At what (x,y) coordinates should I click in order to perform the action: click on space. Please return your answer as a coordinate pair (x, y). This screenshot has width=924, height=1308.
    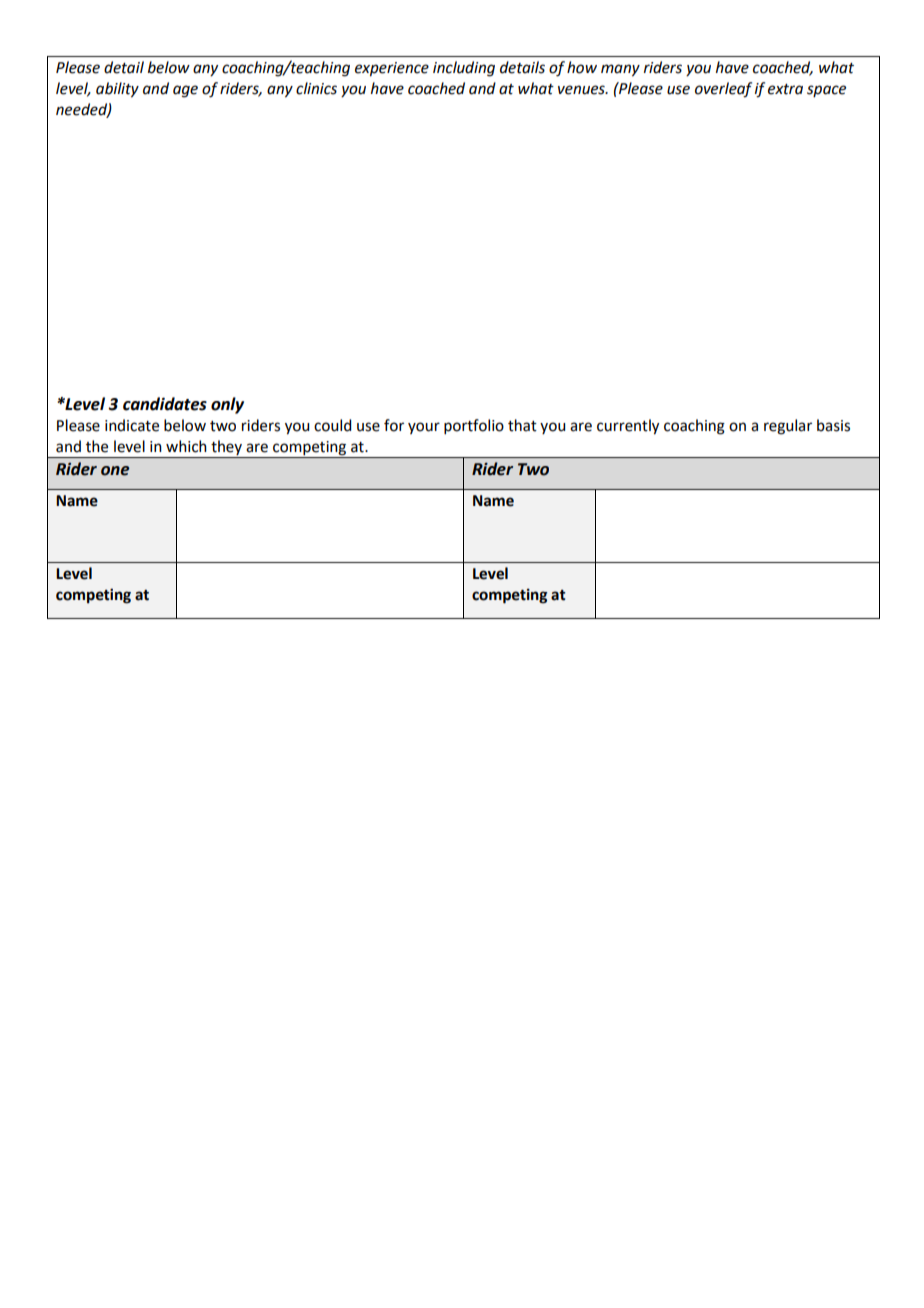
    Looking at the image, I should click on (826, 91).
